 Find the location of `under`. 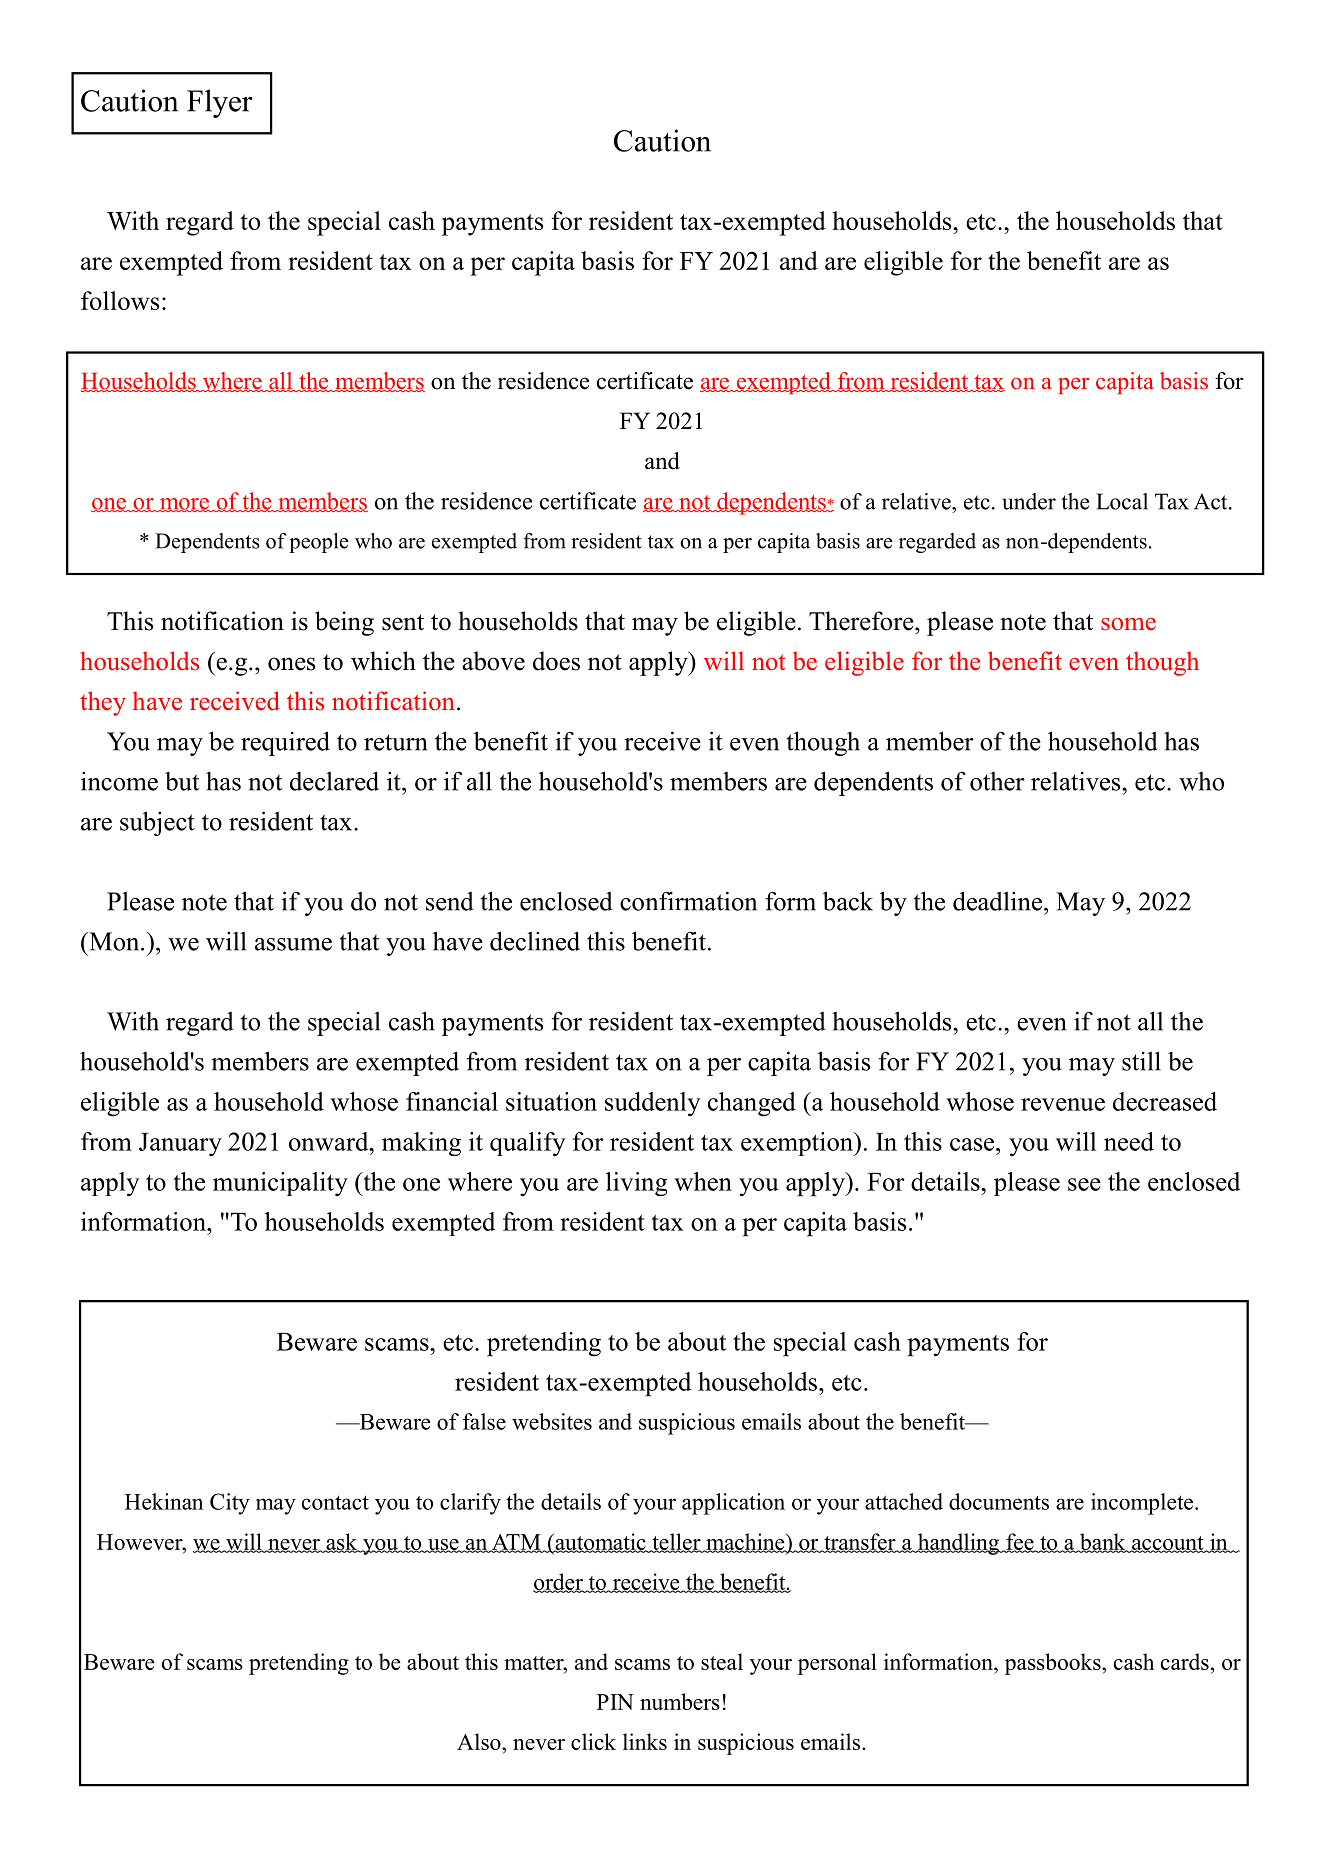

under is located at coordinates (1029, 501).
